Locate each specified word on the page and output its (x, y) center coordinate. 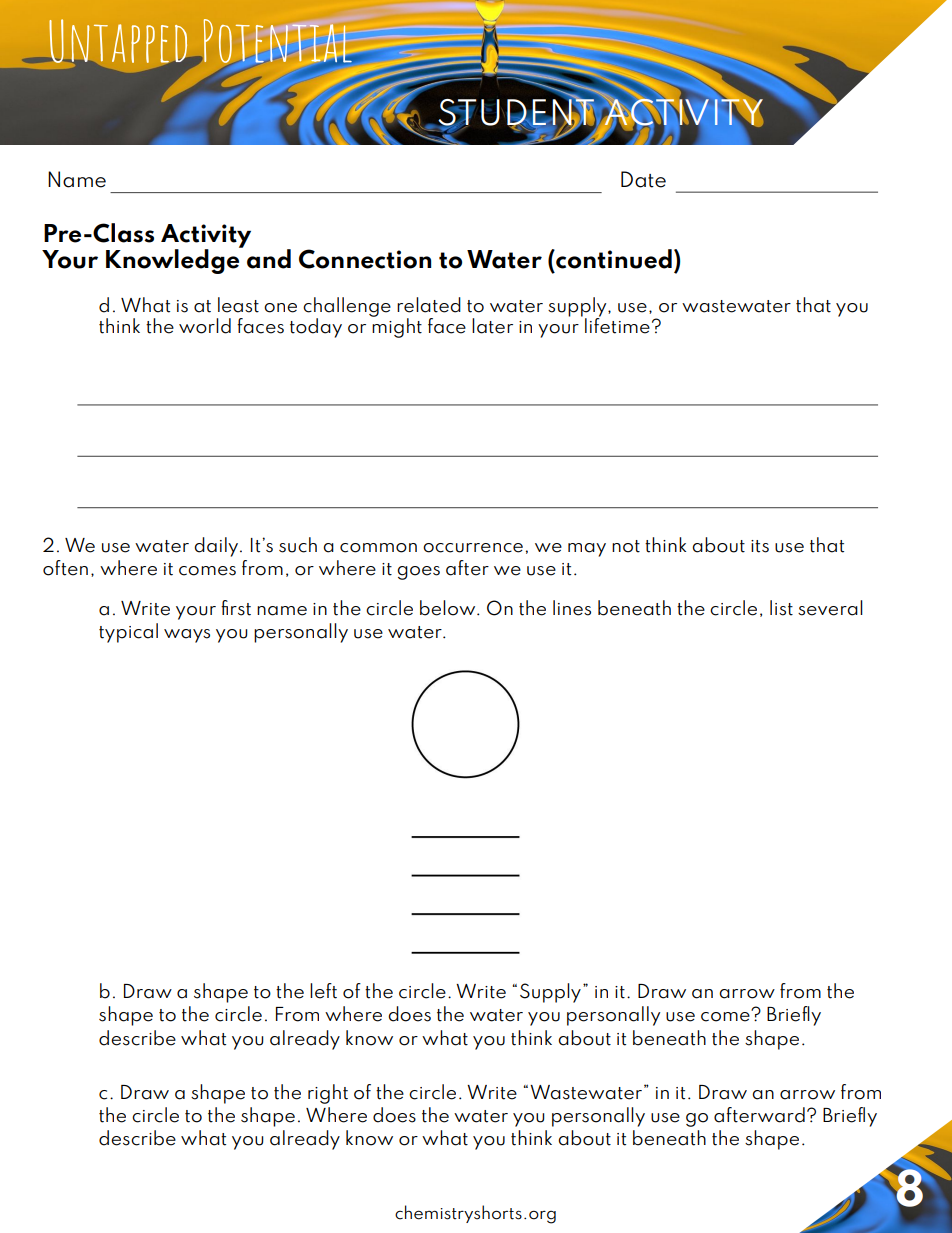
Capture (292, 42)
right (328, 1094)
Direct (100, 42)
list (781, 608)
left (323, 991)
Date (643, 179)
